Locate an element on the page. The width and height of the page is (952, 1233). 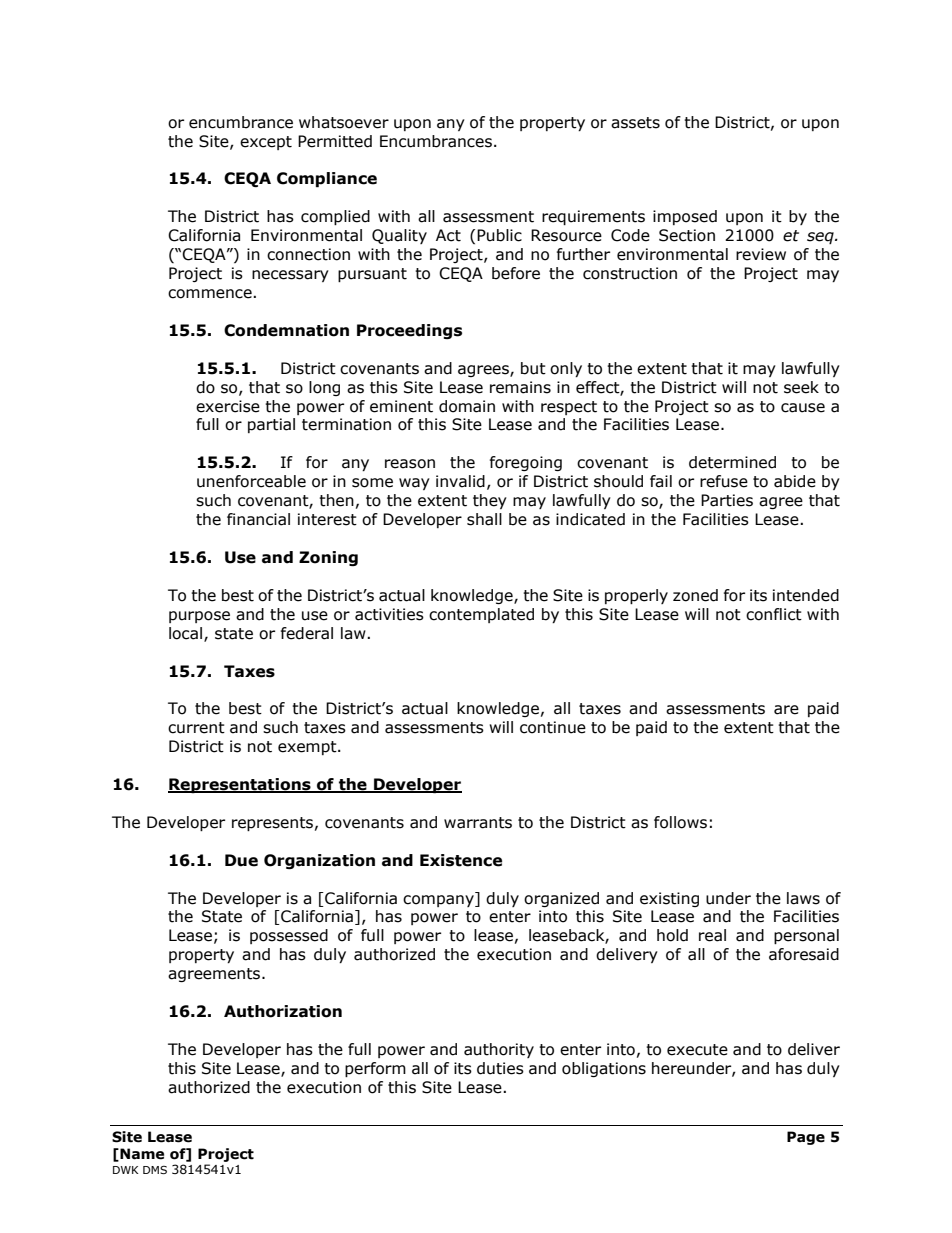
duties is located at coordinates (500, 1068).
